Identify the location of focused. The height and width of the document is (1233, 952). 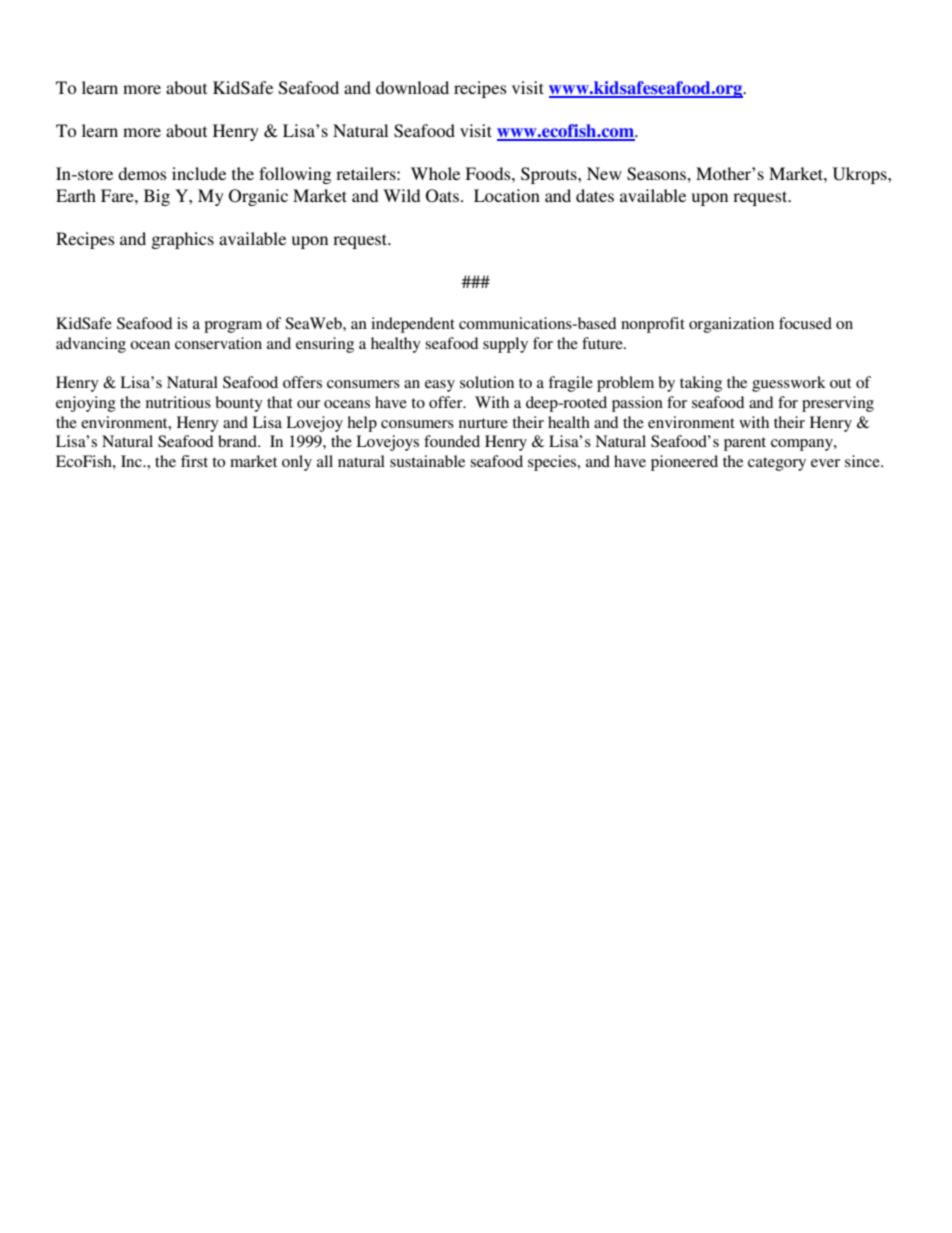
(805, 323).
